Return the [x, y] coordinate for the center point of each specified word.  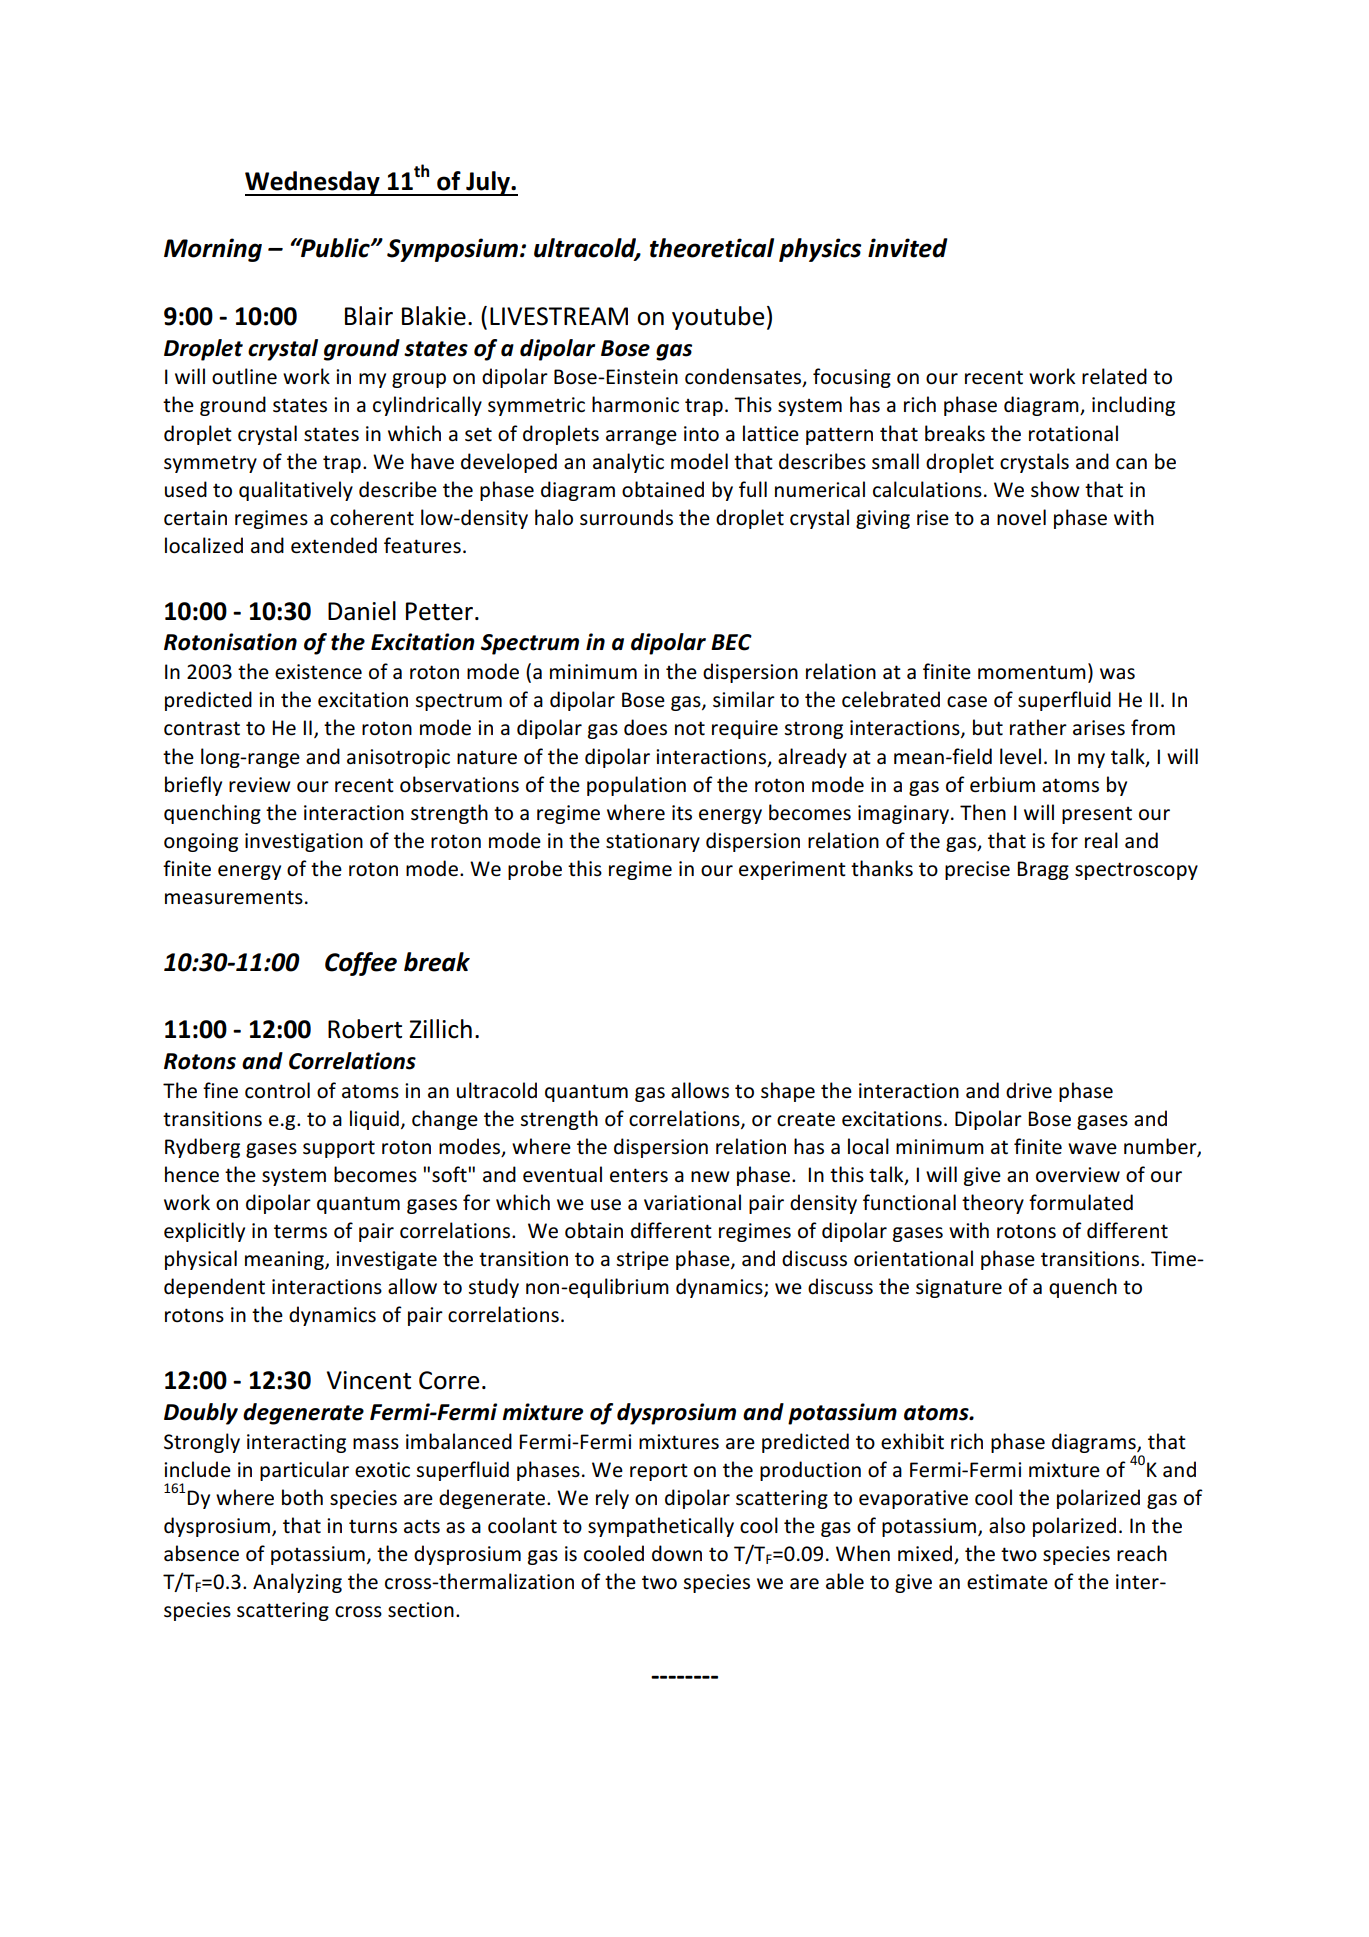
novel [1021, 517]
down [677, 1553]
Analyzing [297, 1583]
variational [692, 1202]
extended [334, 545]
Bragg [1043, 870]
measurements [234, 897]
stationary [653, 842]
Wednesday [313, 183]
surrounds [626, 517]
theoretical [712, 248]
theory [993, 1204]
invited [908, 248]
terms [300, 1231]
